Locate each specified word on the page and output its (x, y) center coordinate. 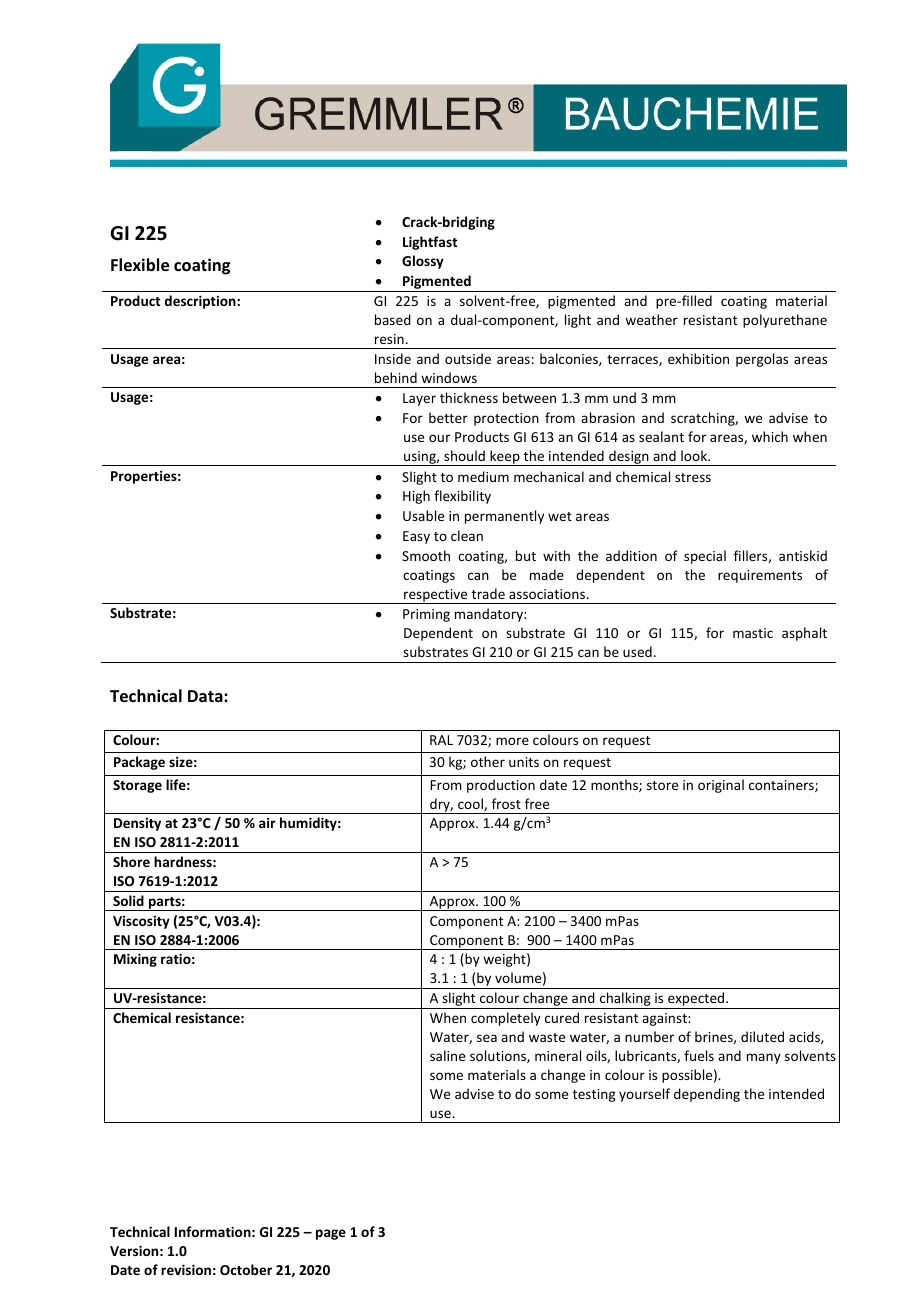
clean (467, 535)
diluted (762, 1036)
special (705, 557)
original (721, 786)
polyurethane (785, 321)
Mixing (135, 960)
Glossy (423, 262)
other (488, 761)
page (331, 1234)
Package (139, 763)
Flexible (140, 265)
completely (506, 1019)
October (246, 1269)
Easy (416, 537)
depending (707, 1095)
